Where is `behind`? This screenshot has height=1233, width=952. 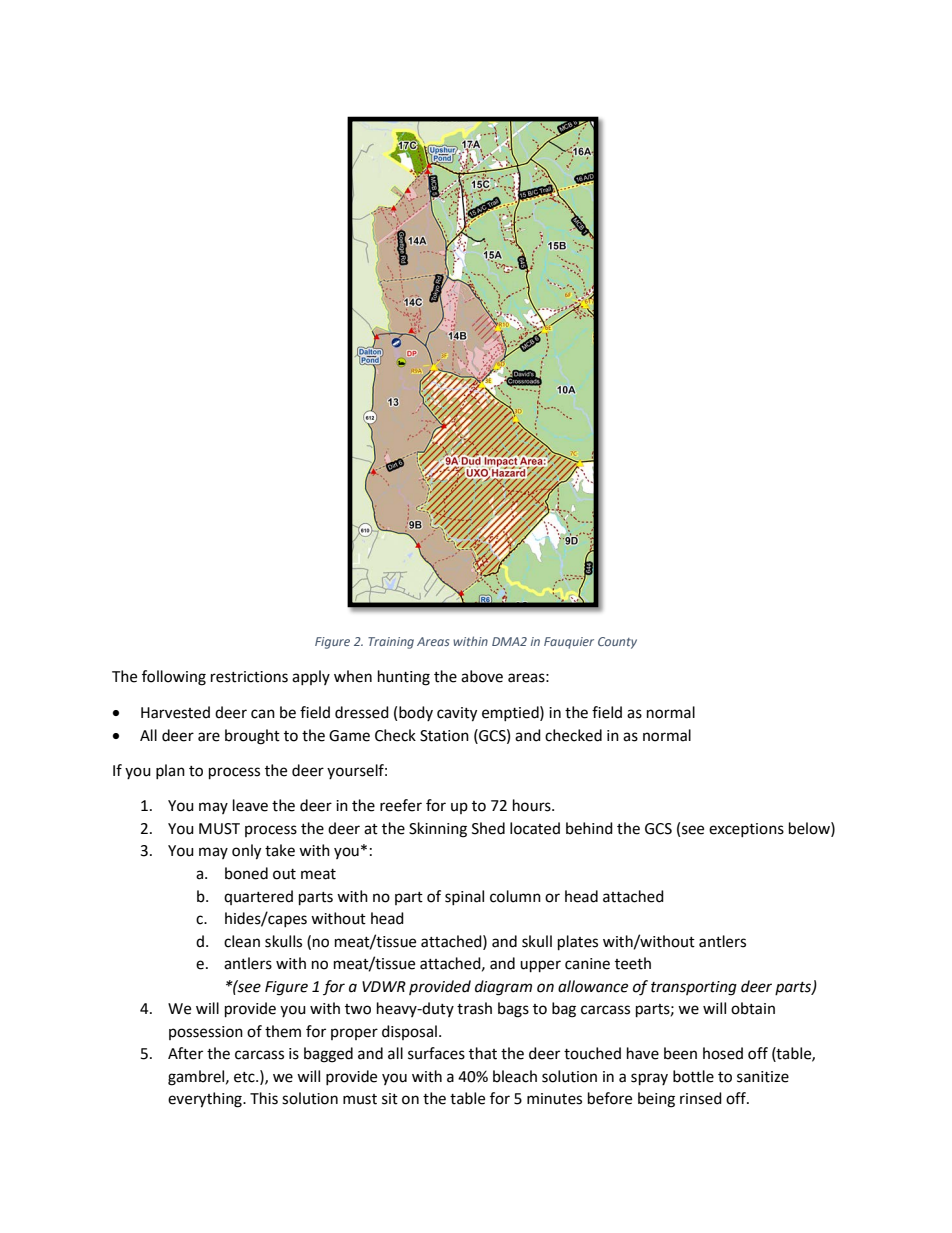
behind is located at coordinates (589, 828).
